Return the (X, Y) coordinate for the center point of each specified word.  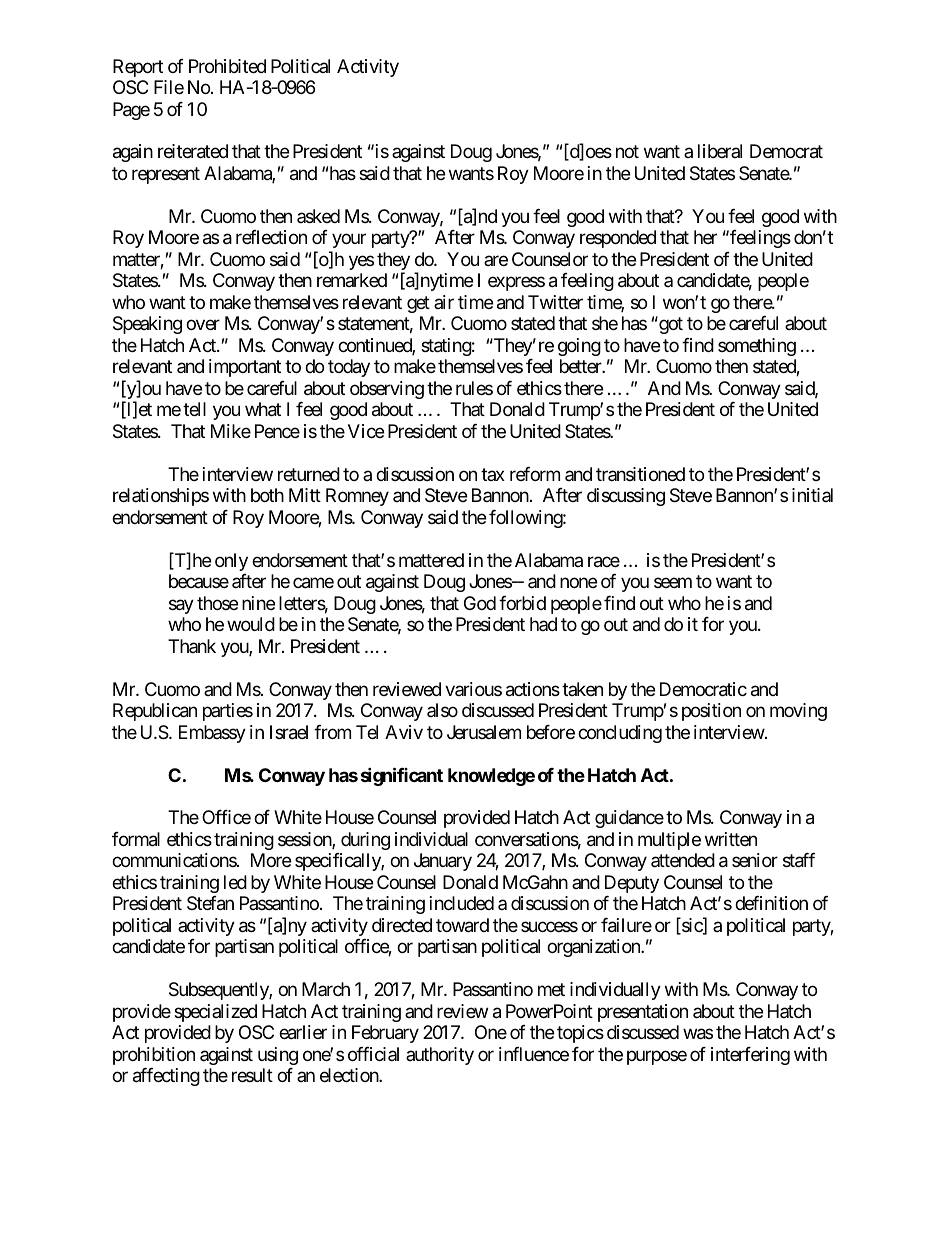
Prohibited (227, 66)
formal (136, 839)
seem (673, 583)
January (443, 862)
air (444, 302)
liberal (720, 151)
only (231, 562)
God (480, 603)
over (203, 325)
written (731, 839)
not (627, 152)
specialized (215, 1013)
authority (440, 1056)
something (757, 347)
